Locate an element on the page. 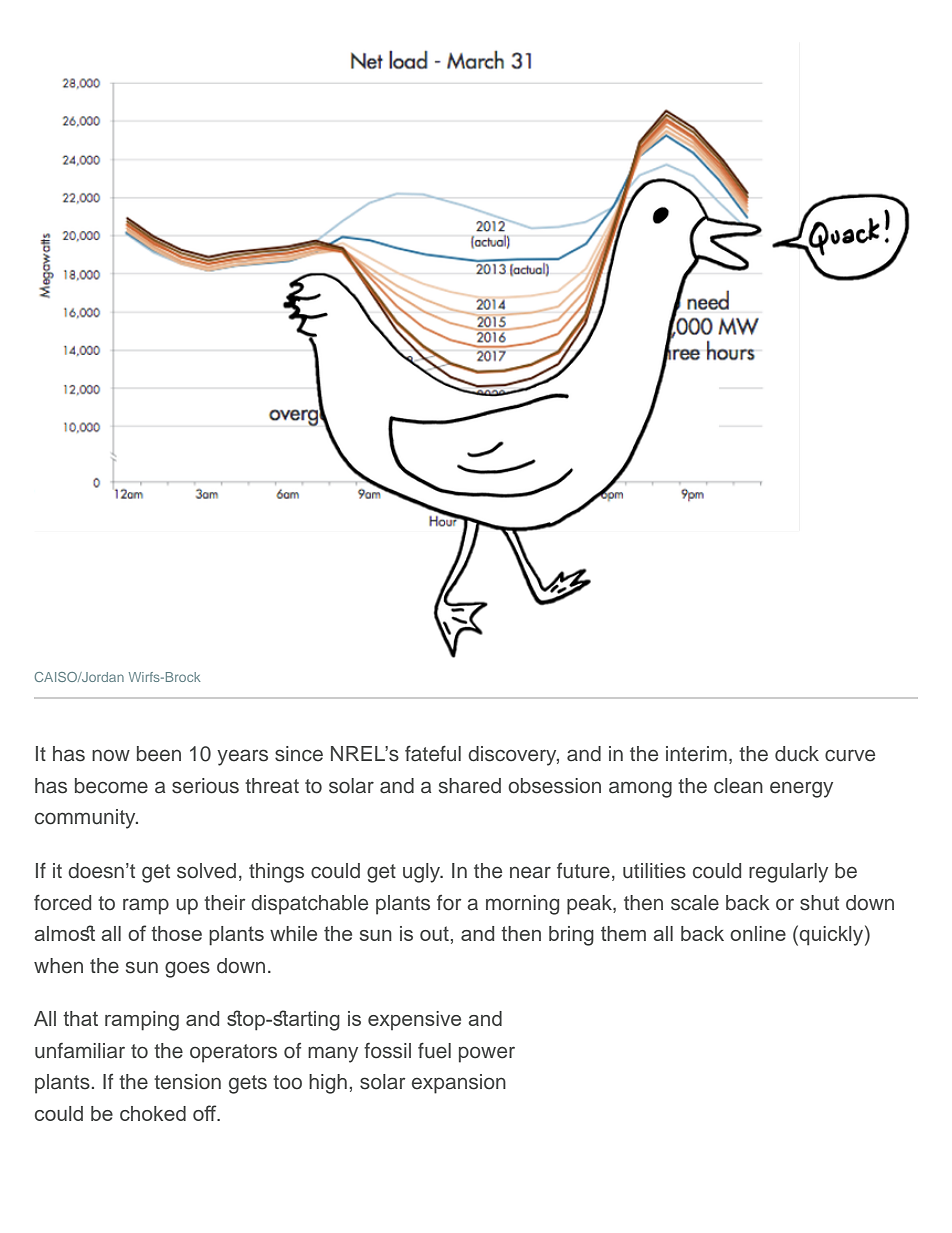 The width and height of the image is (952, 1233). online is located at coordinates (758, 933).
